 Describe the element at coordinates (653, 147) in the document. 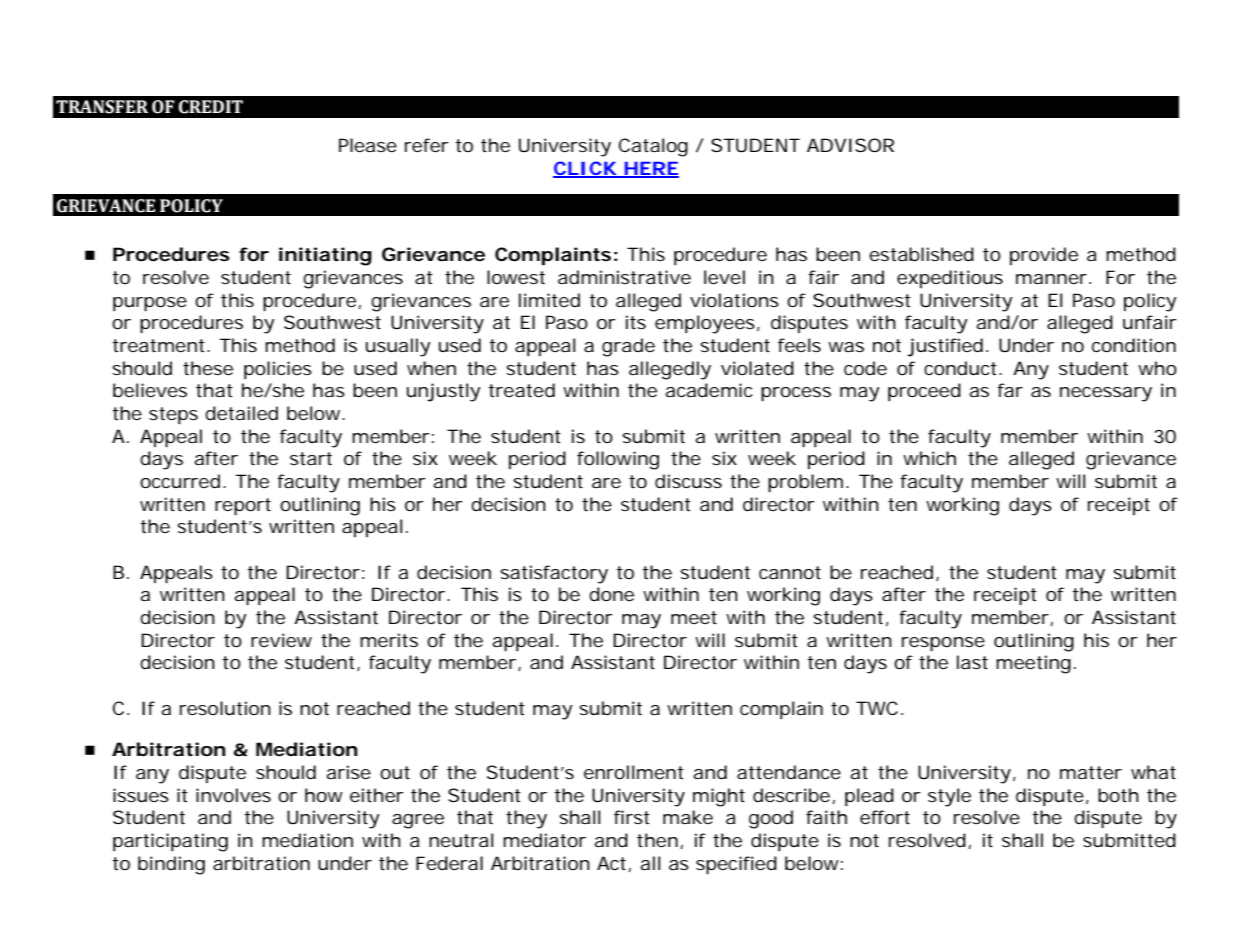

I see `Catalog` at that location.
